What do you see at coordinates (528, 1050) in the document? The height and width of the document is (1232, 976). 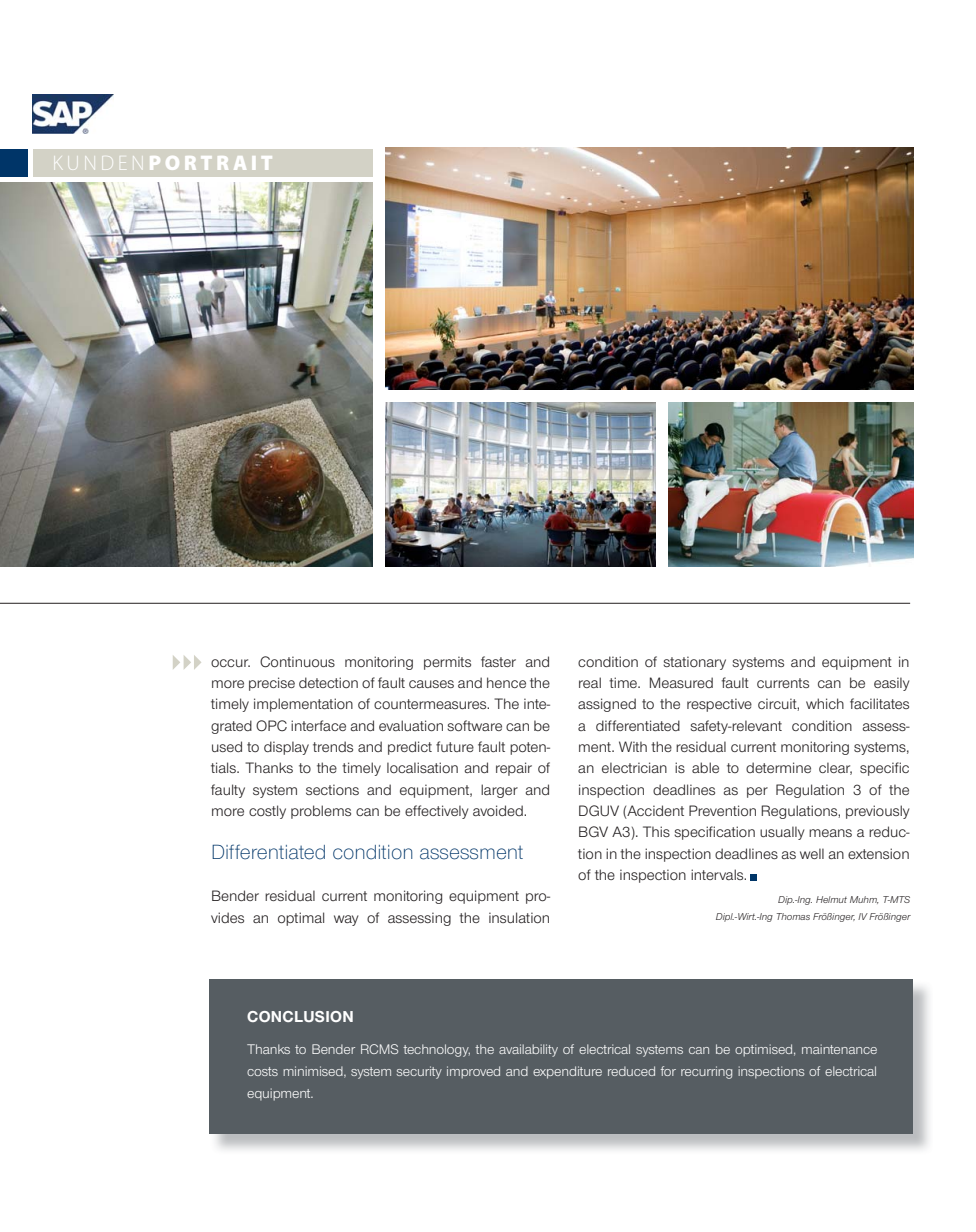 I see `availability` at bounding box center [528, 1050].
